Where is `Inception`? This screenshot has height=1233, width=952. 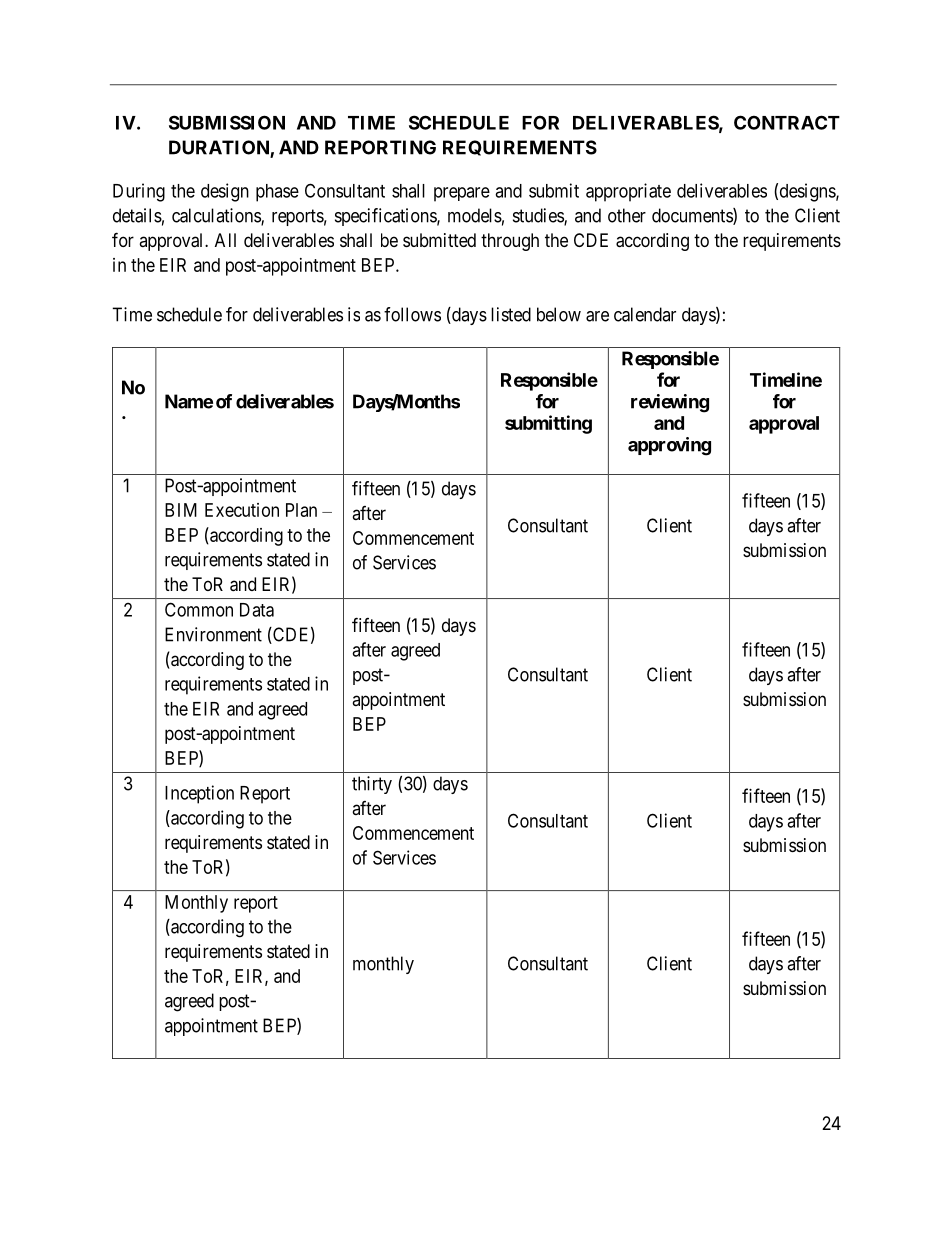 Inception is located at coordinates (199, 794).
